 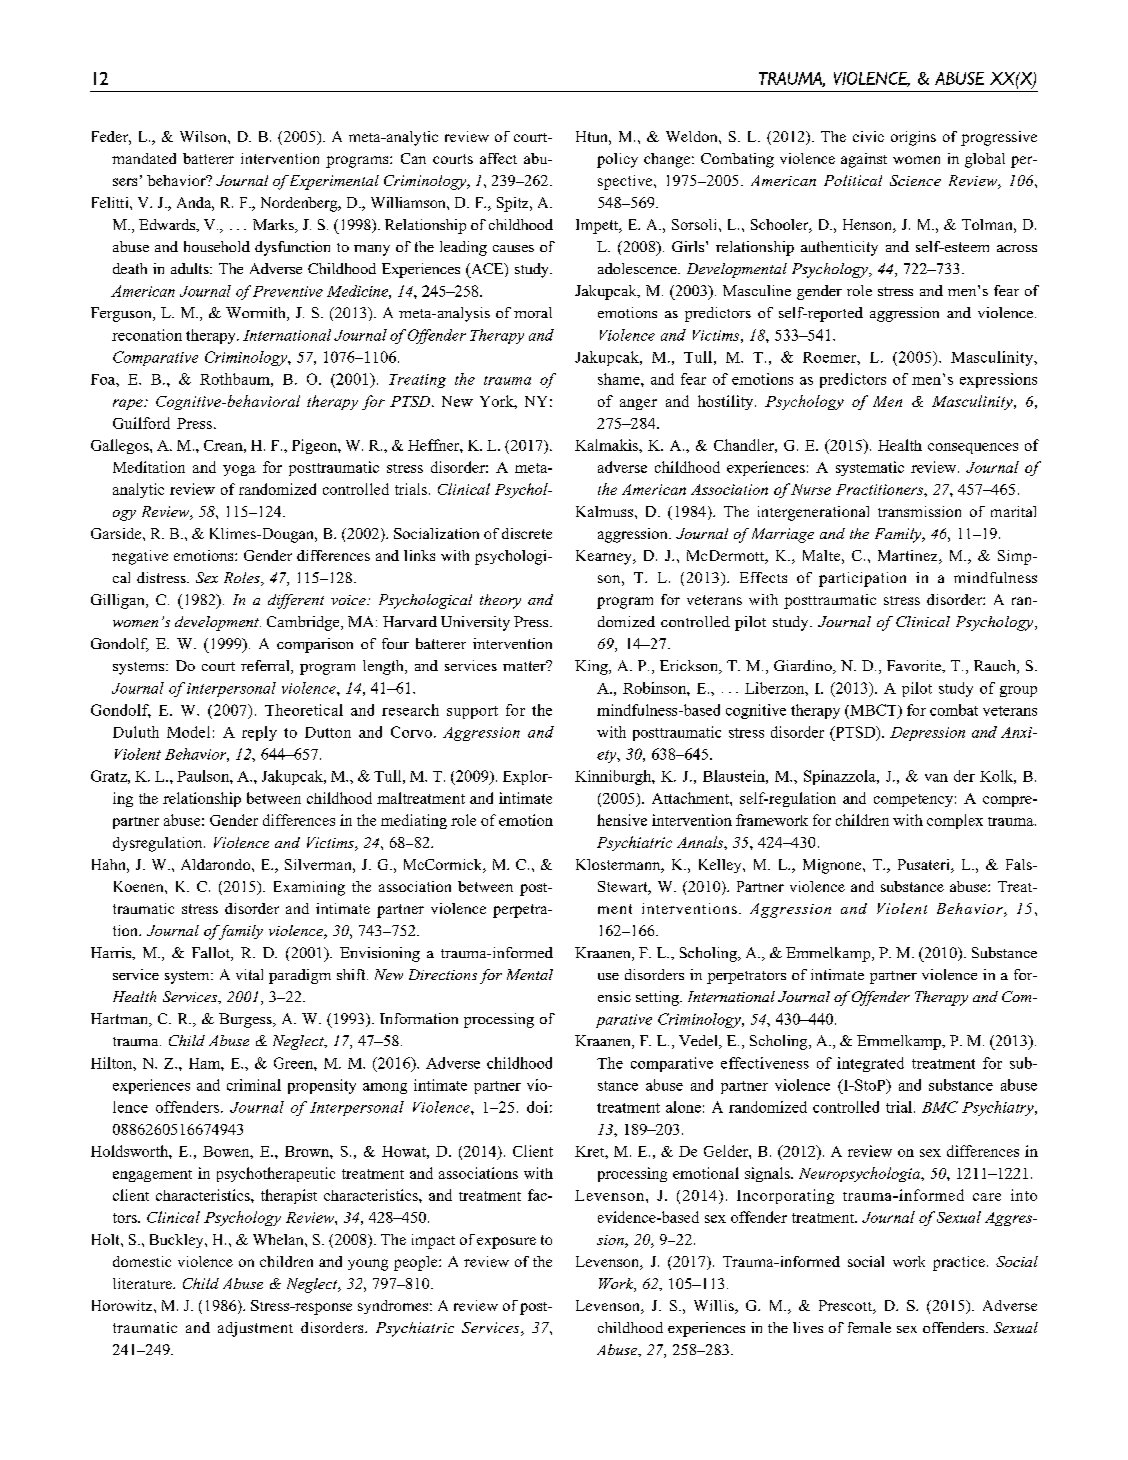 What do you see at coordinates (617, 160) in the document?
I see `policy` at bounding box center [617, 160].
